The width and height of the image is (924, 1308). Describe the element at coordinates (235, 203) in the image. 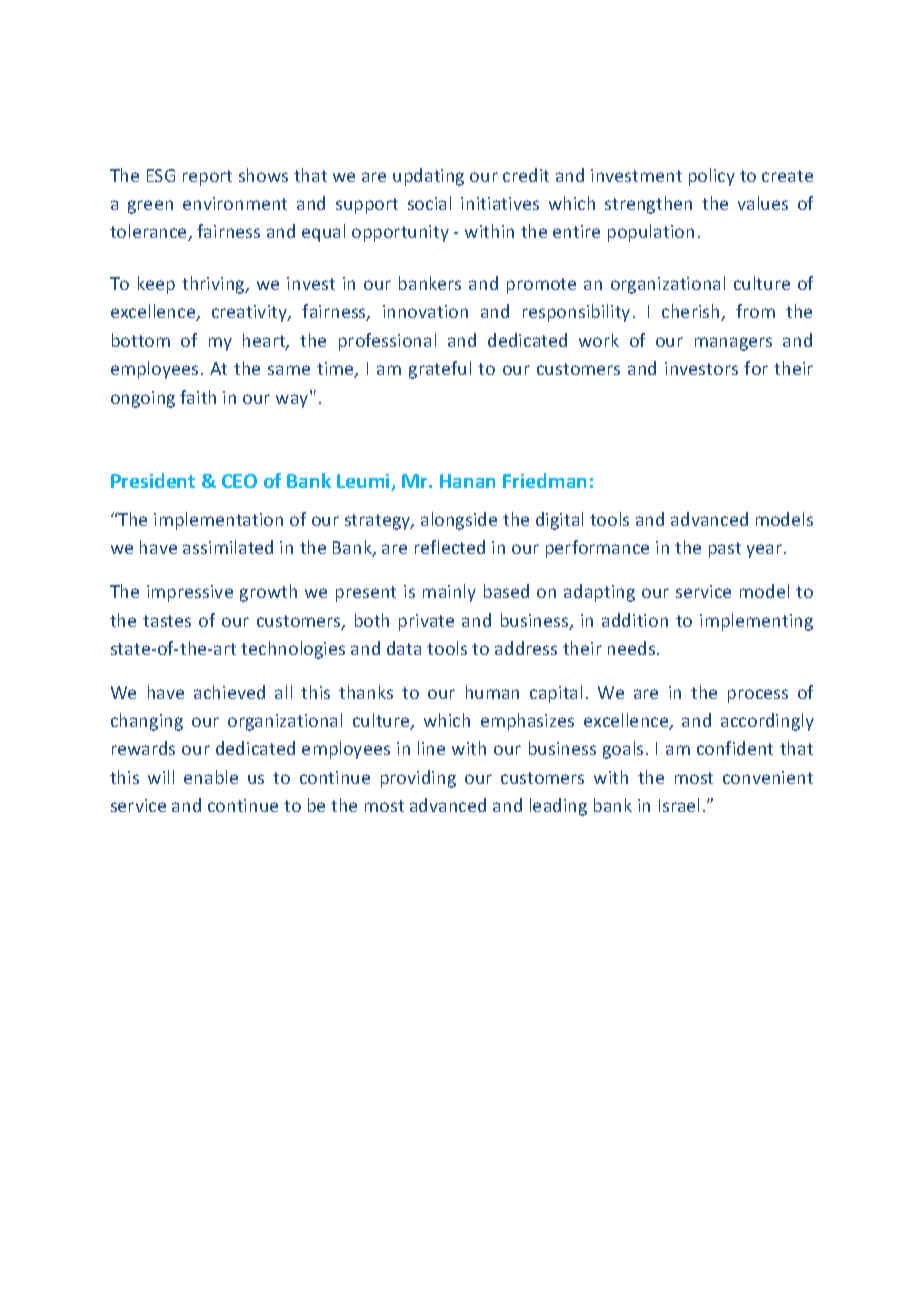

I see `environment` at that location.
